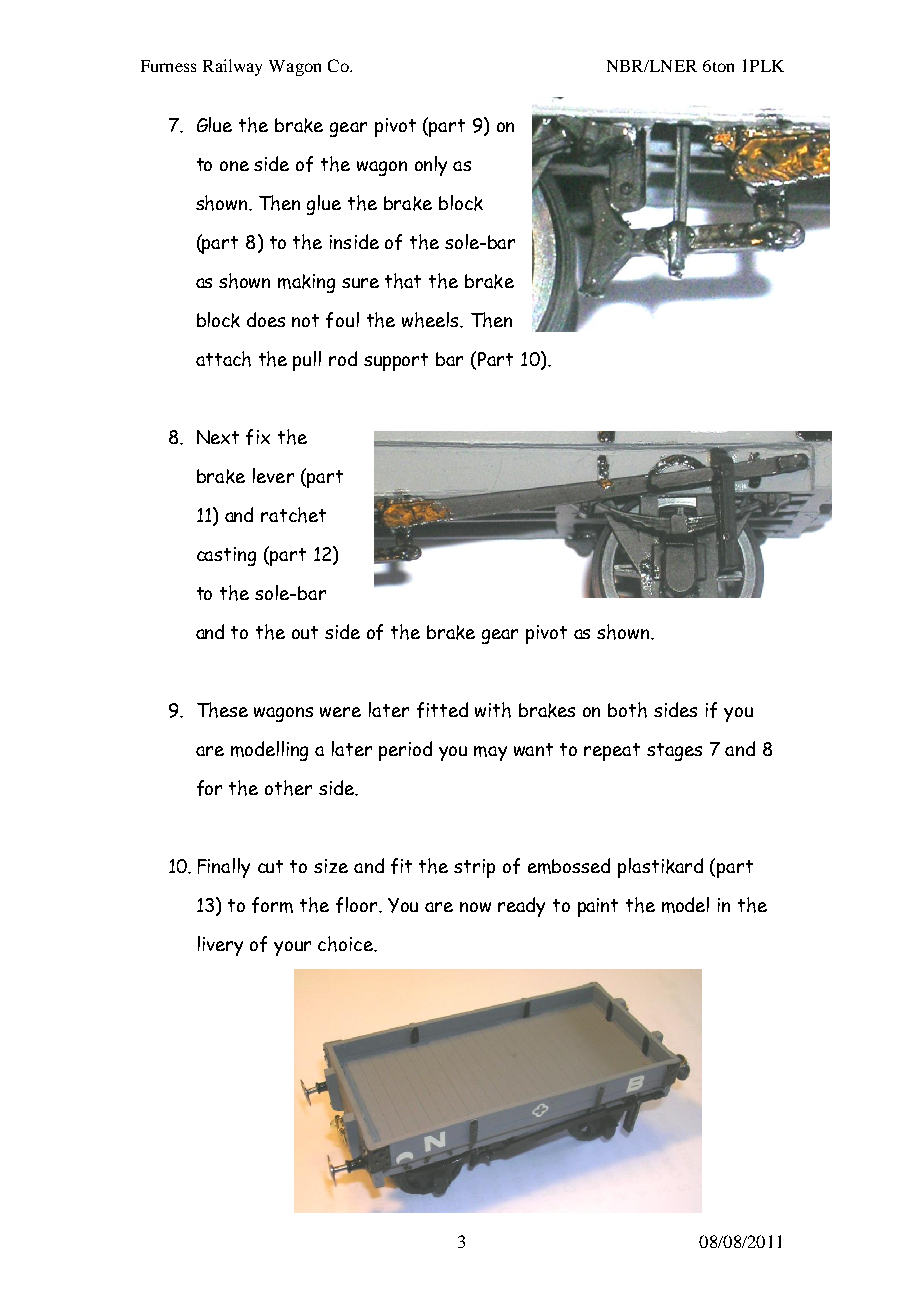  I want to click on Railway, so click(232, 67).
